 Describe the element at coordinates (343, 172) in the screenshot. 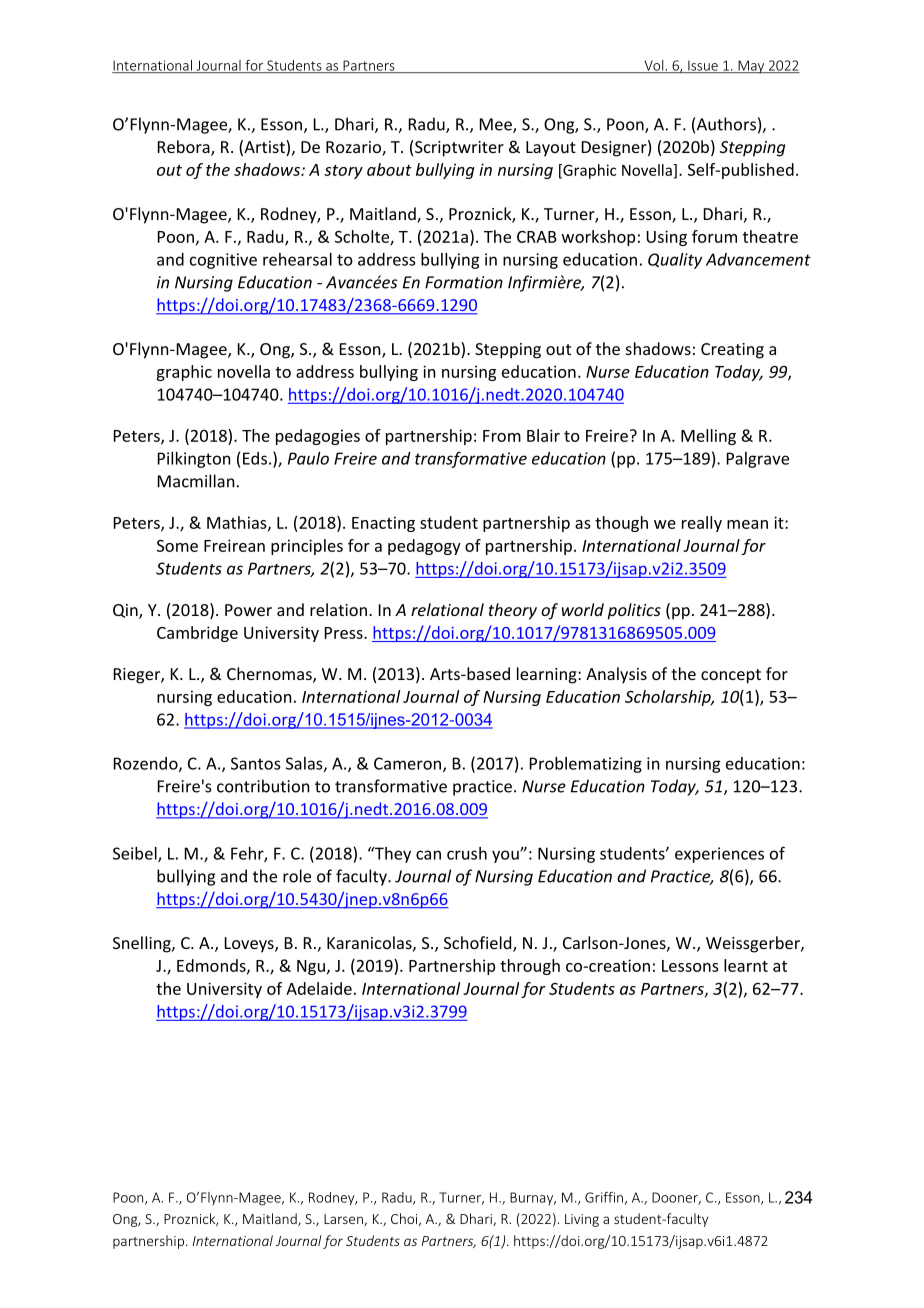

I see `story` at that location.
